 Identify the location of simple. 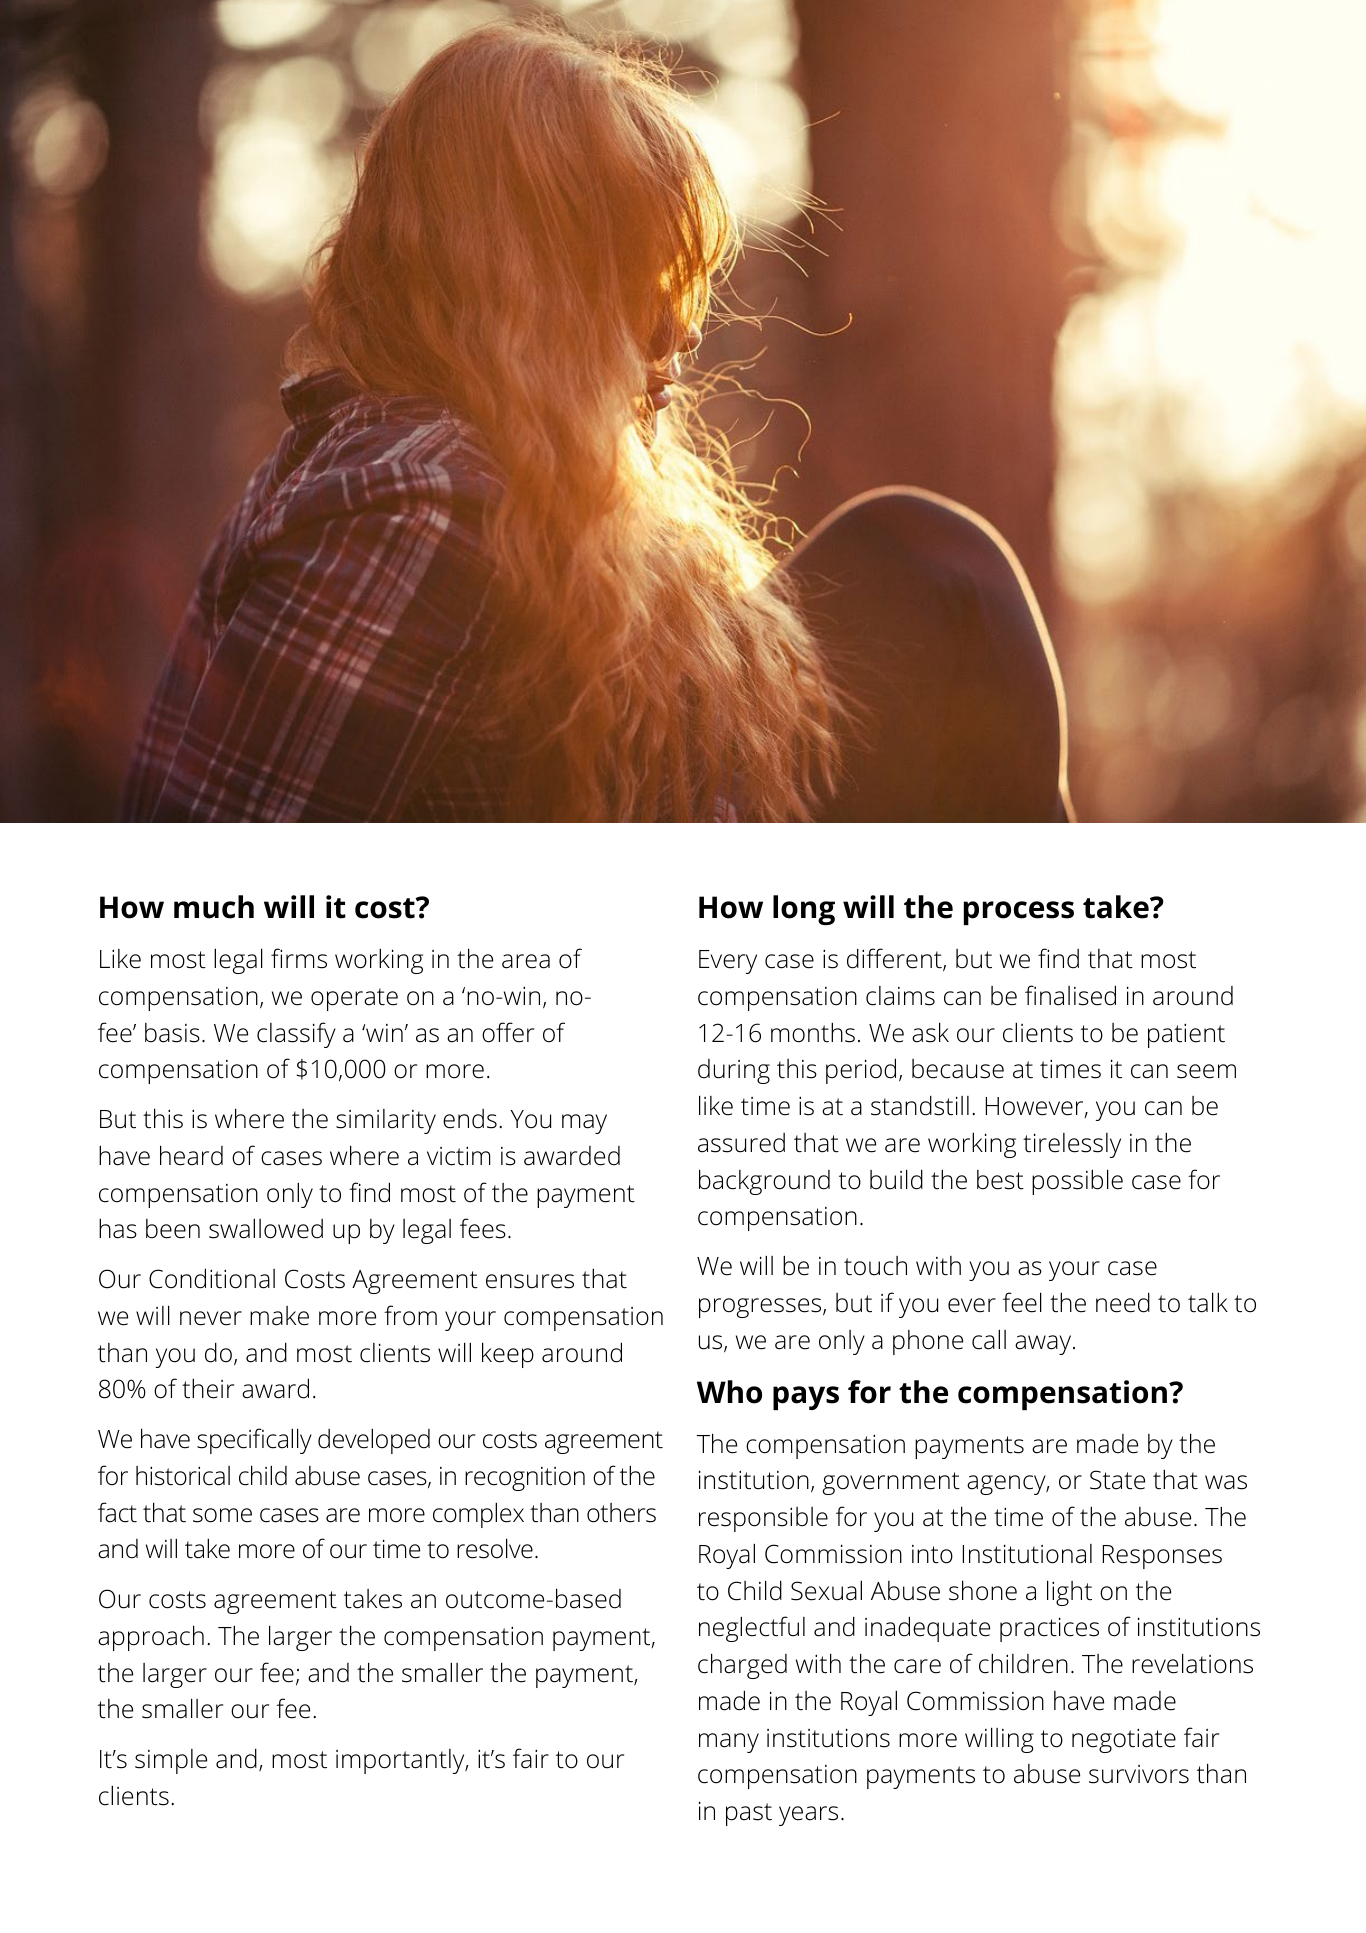
(171, 1761).
